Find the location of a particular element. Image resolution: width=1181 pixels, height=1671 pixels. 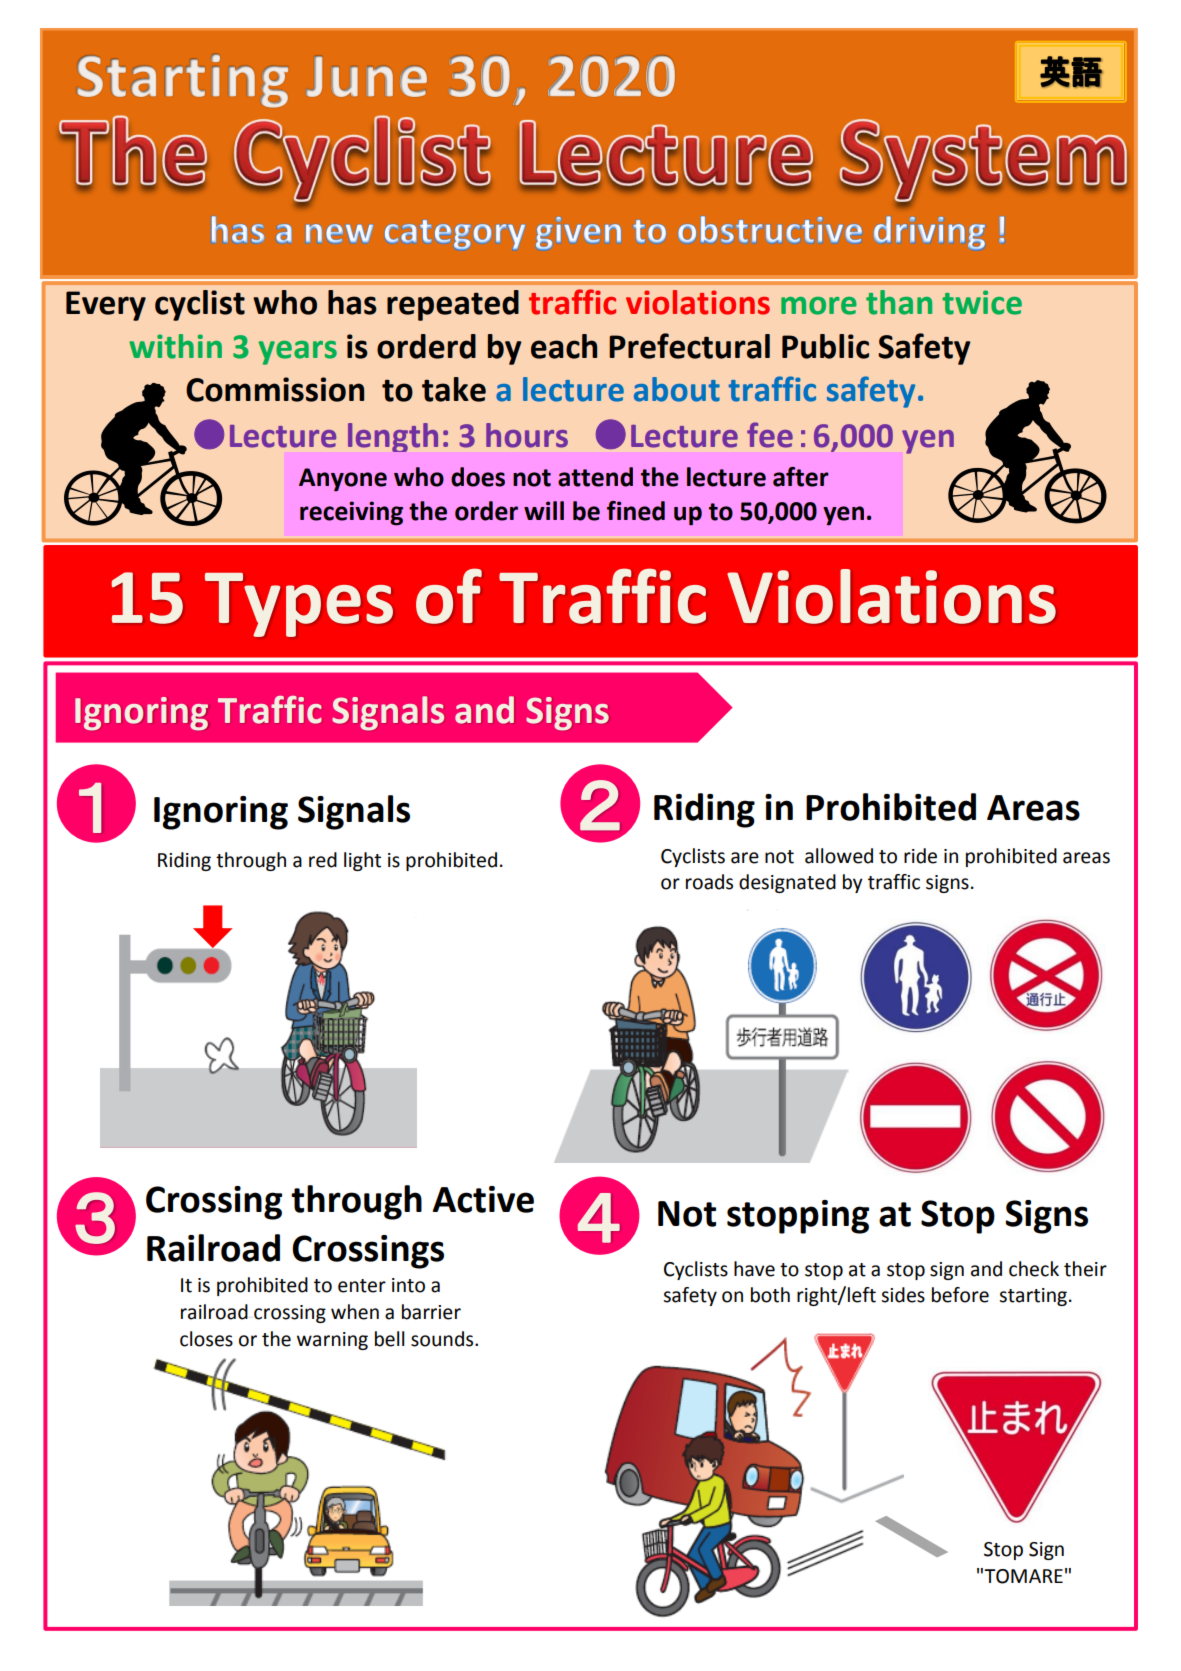

have is located at coordinates (754, 1269).
